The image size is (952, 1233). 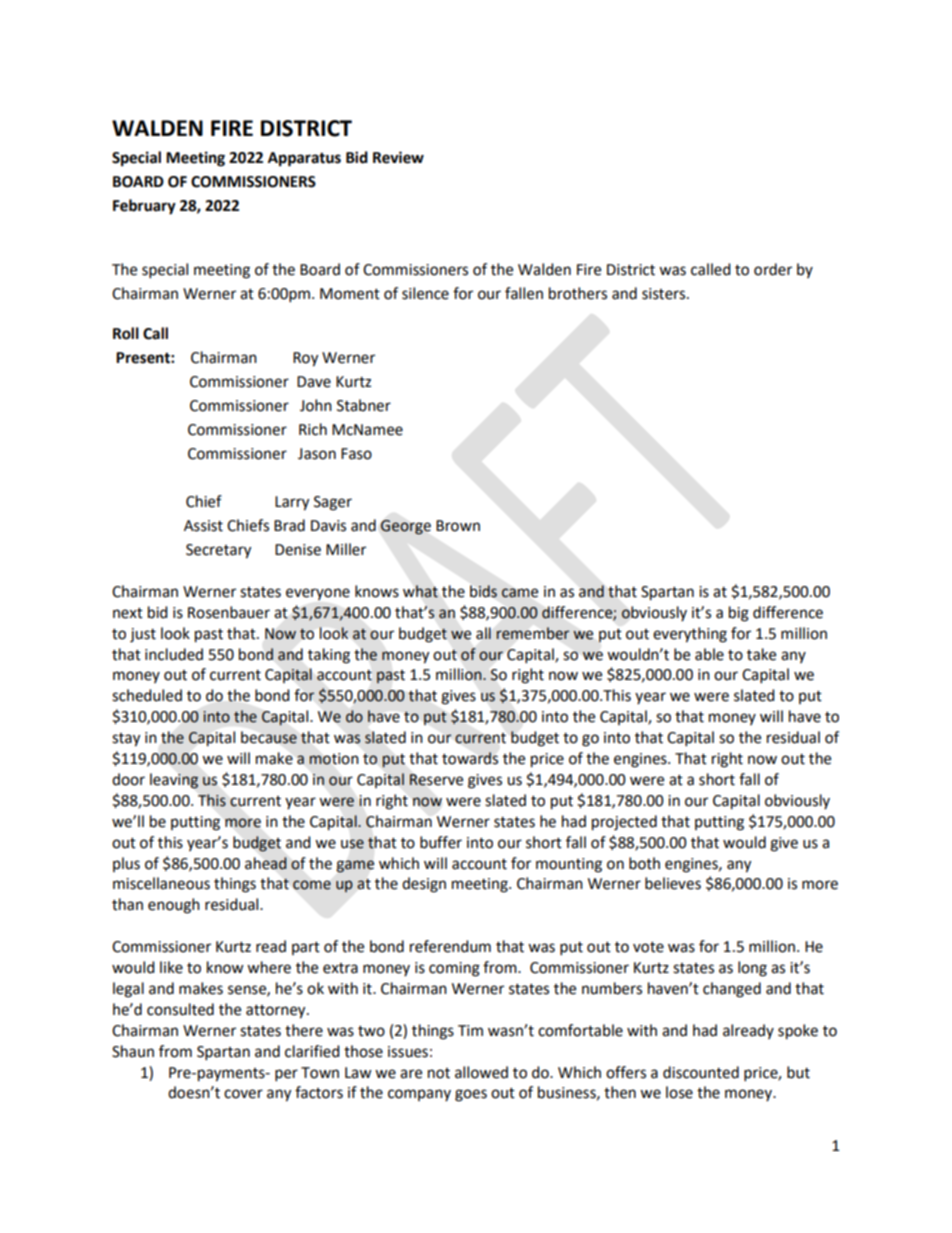 I want to click on big, so click(x=739, y=614).
